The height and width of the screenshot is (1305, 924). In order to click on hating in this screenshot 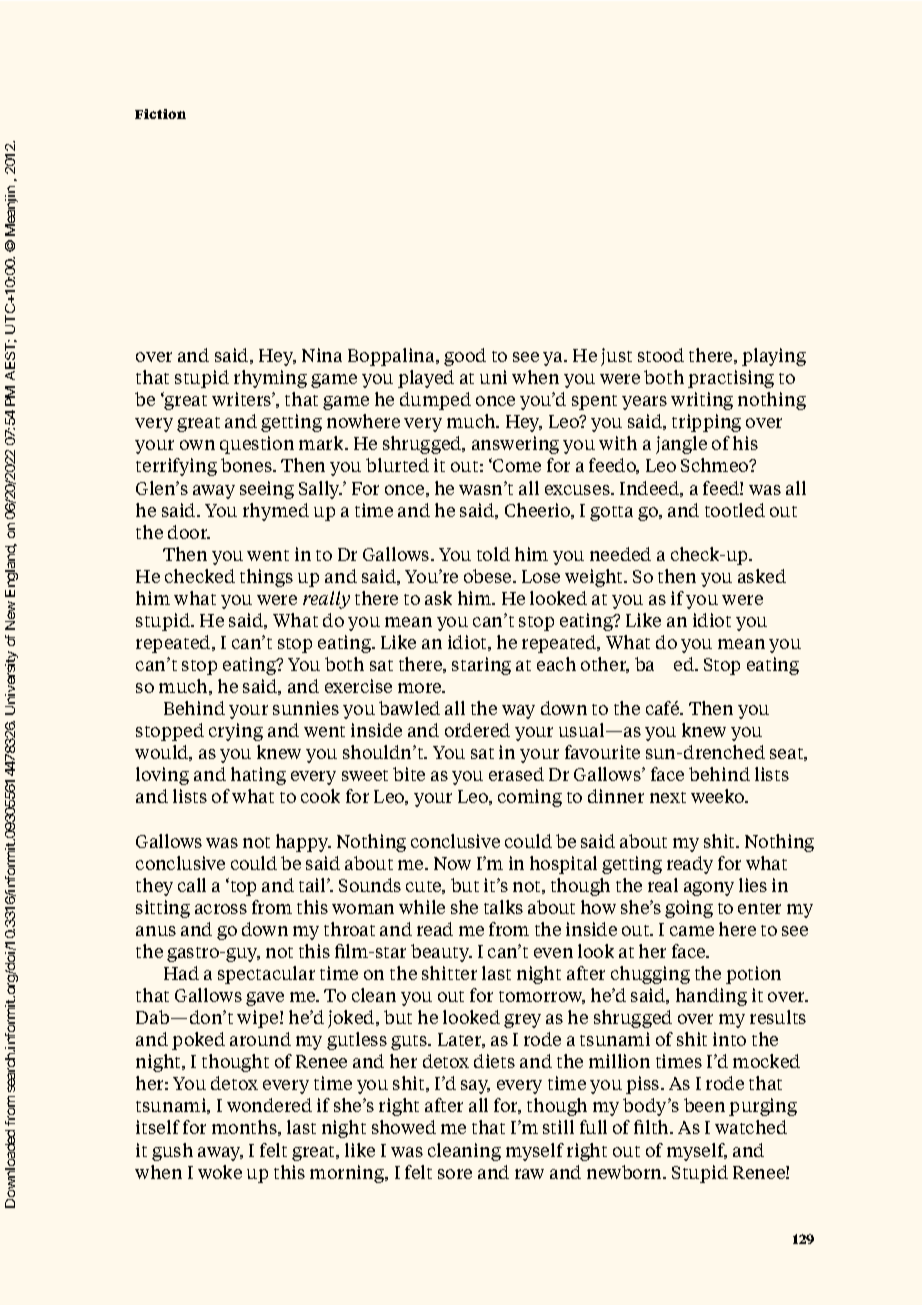, I will do `click(258, 776)`.
